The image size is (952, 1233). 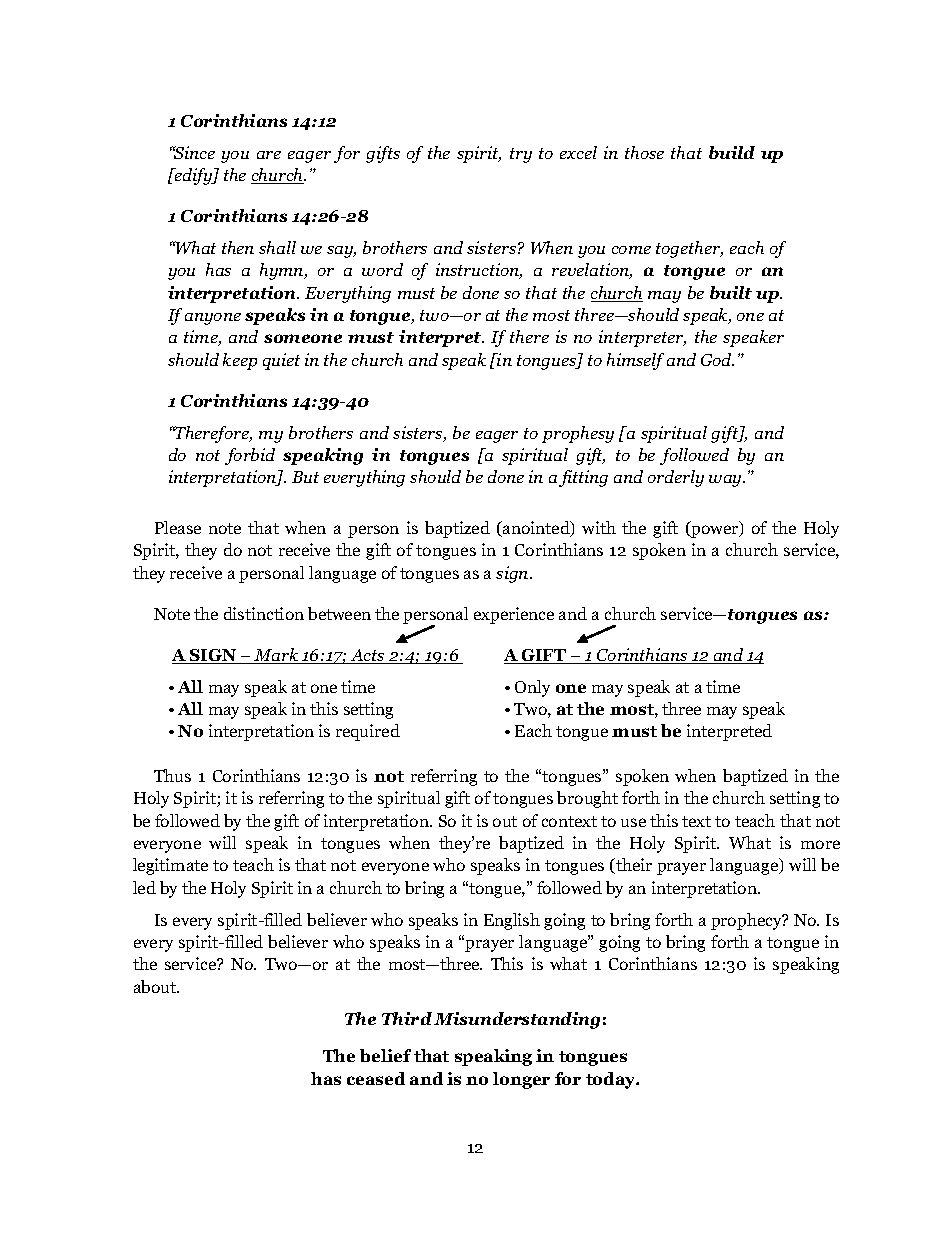 I want to click on try, so click(x=521, y=155).
